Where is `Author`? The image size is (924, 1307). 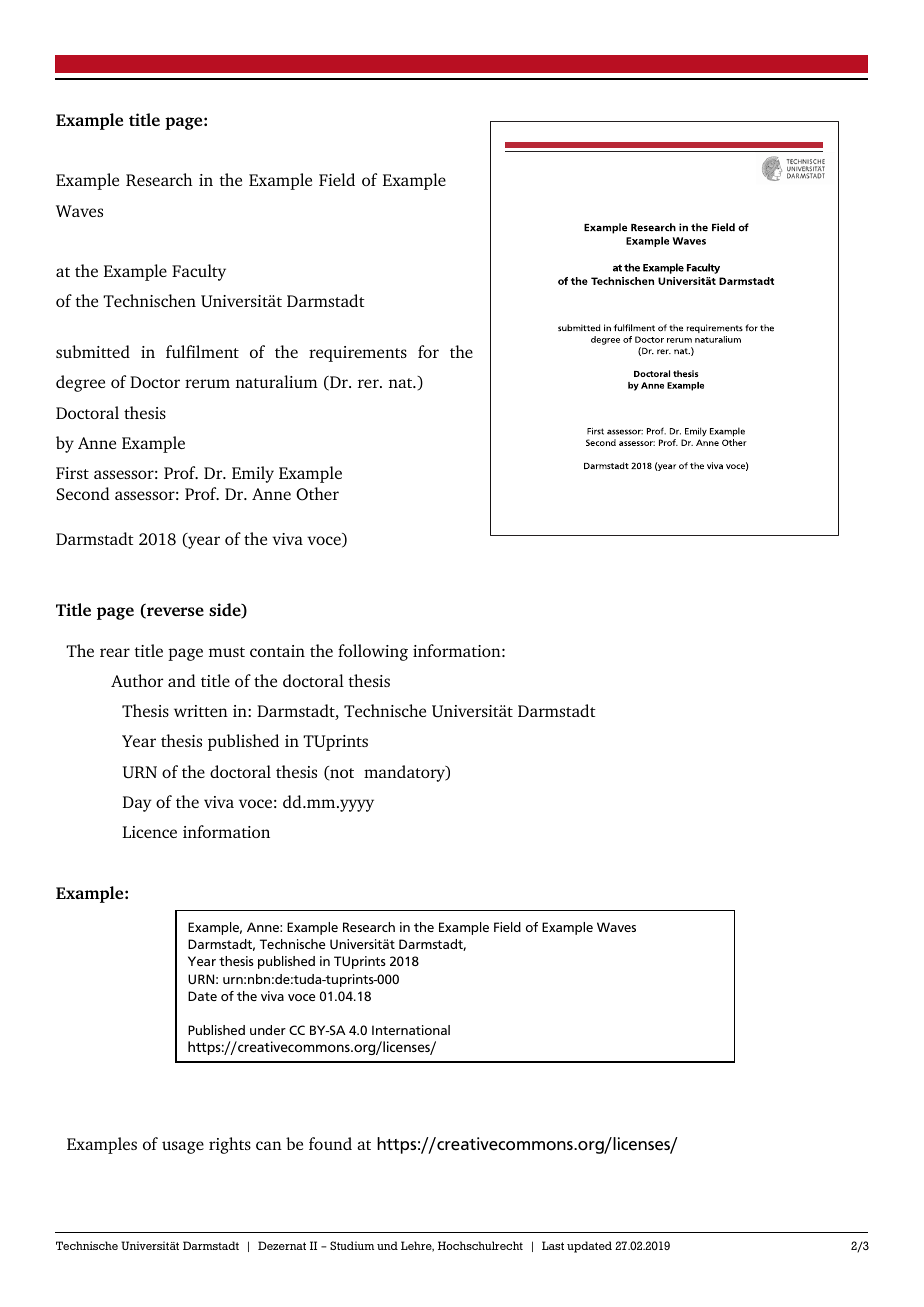
Author is located at coordinates (137, 680).
